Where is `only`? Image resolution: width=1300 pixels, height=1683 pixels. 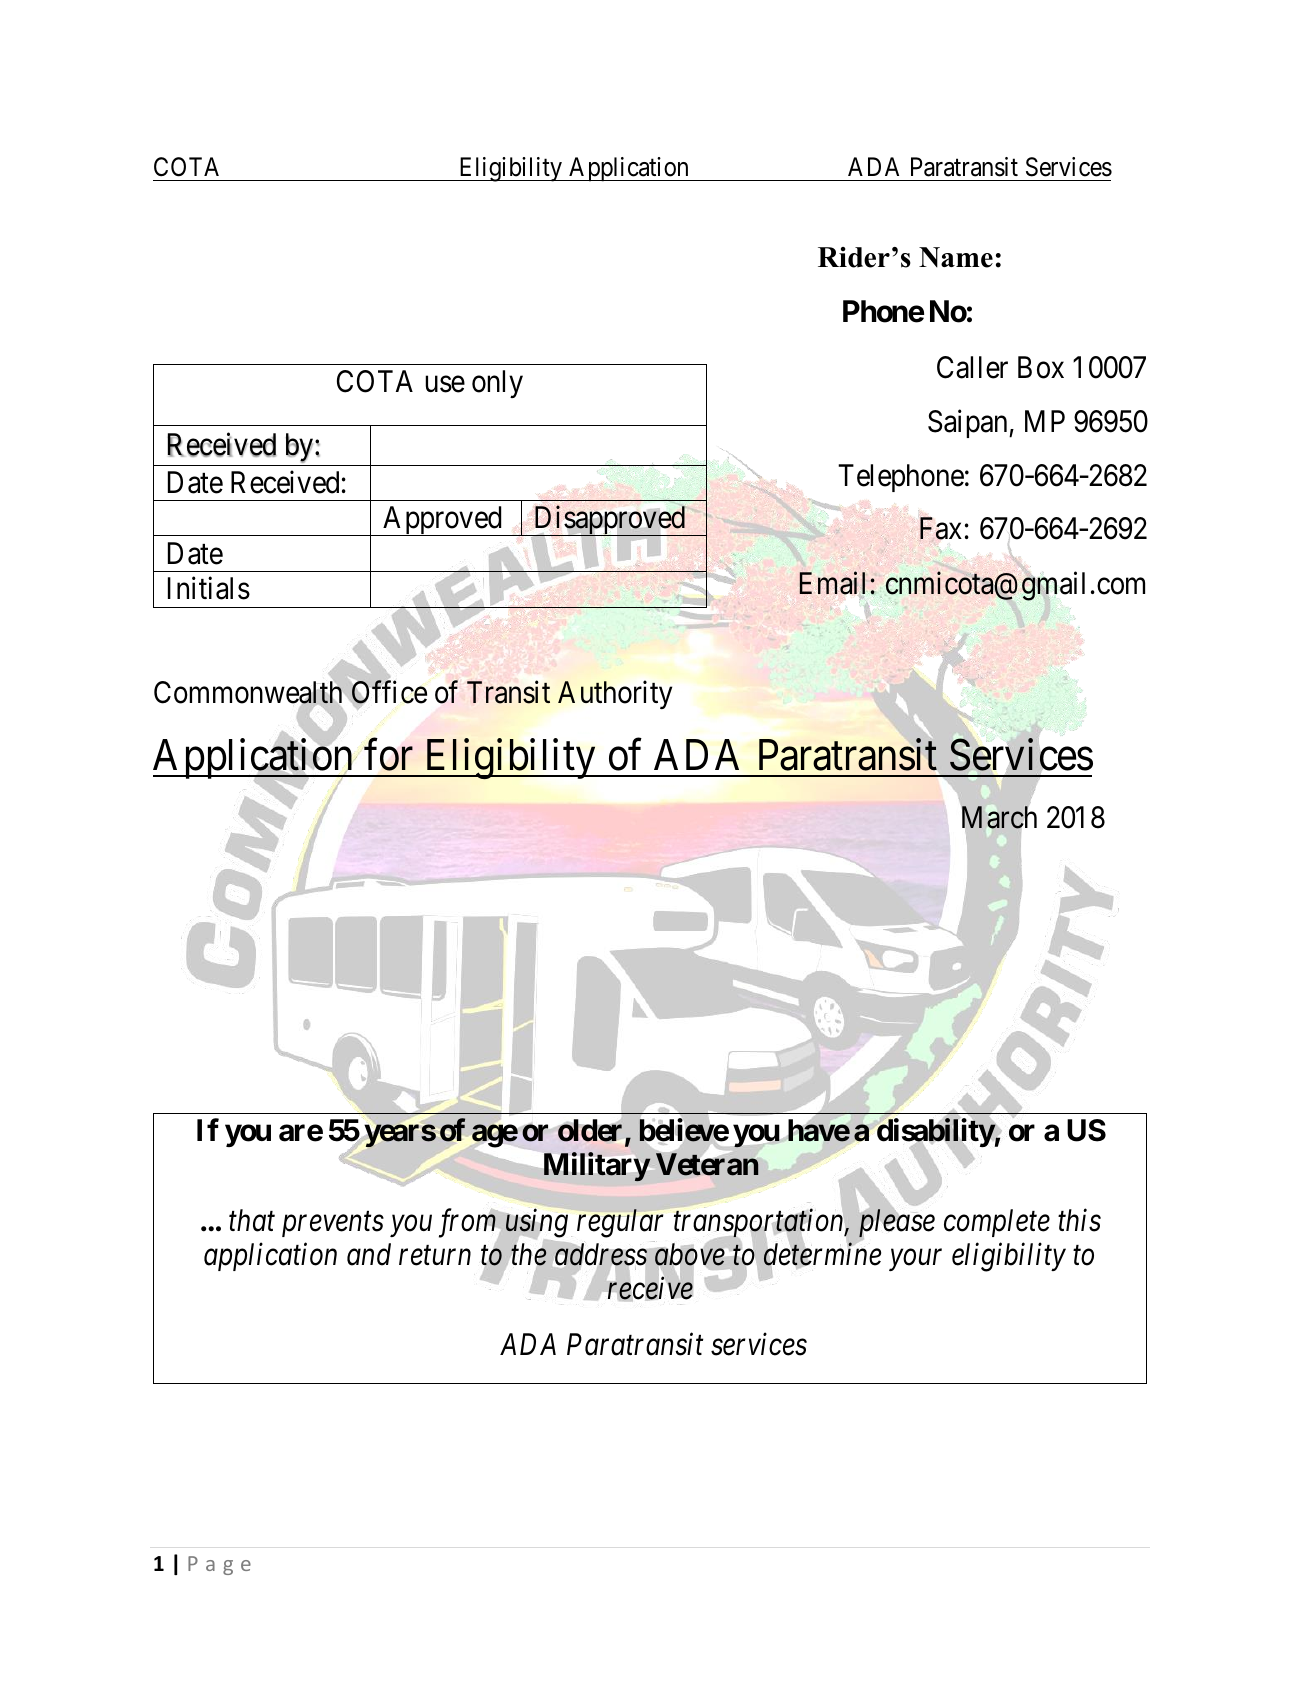 only is located at coordinates (497, 384).
